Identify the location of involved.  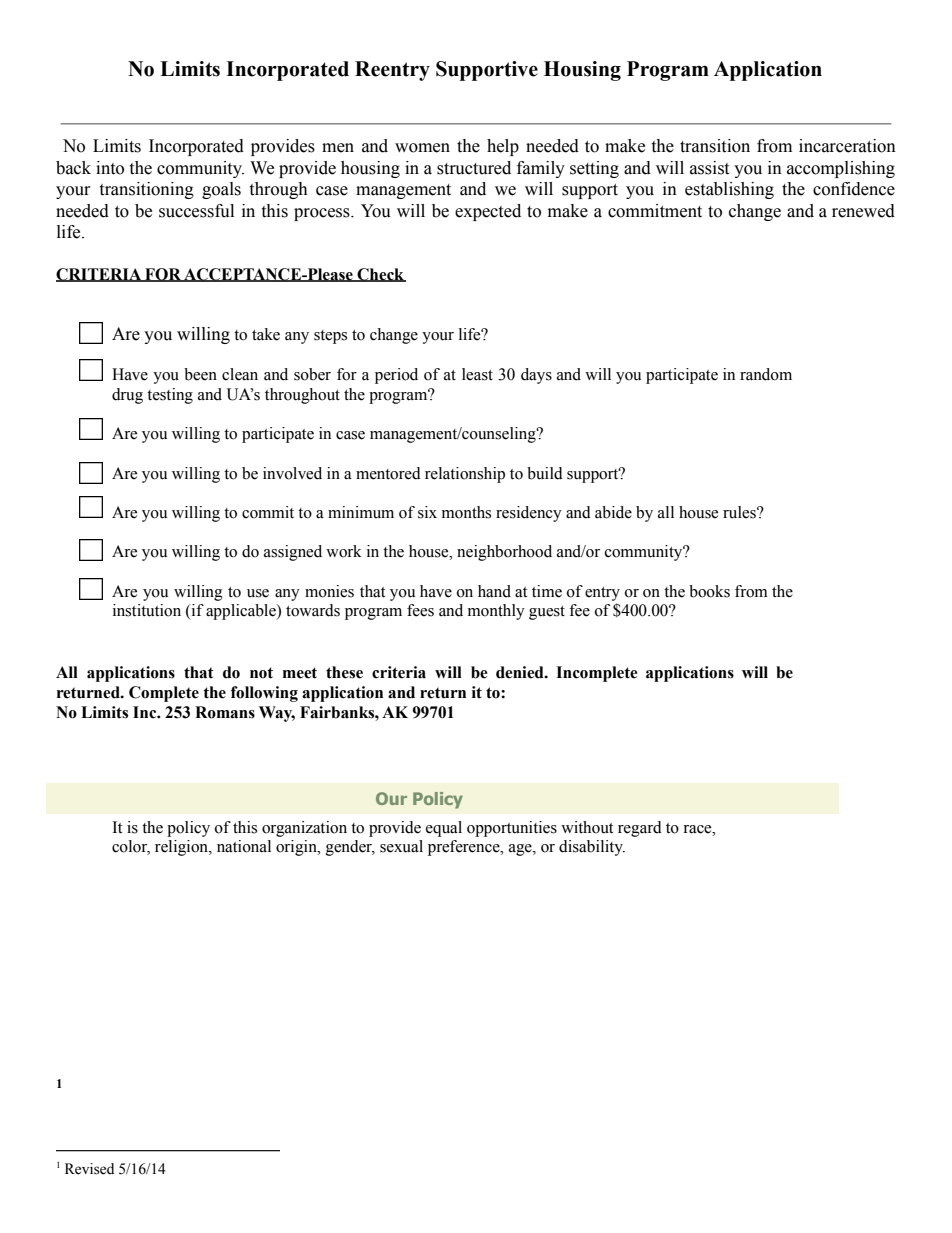
(292, 473).
